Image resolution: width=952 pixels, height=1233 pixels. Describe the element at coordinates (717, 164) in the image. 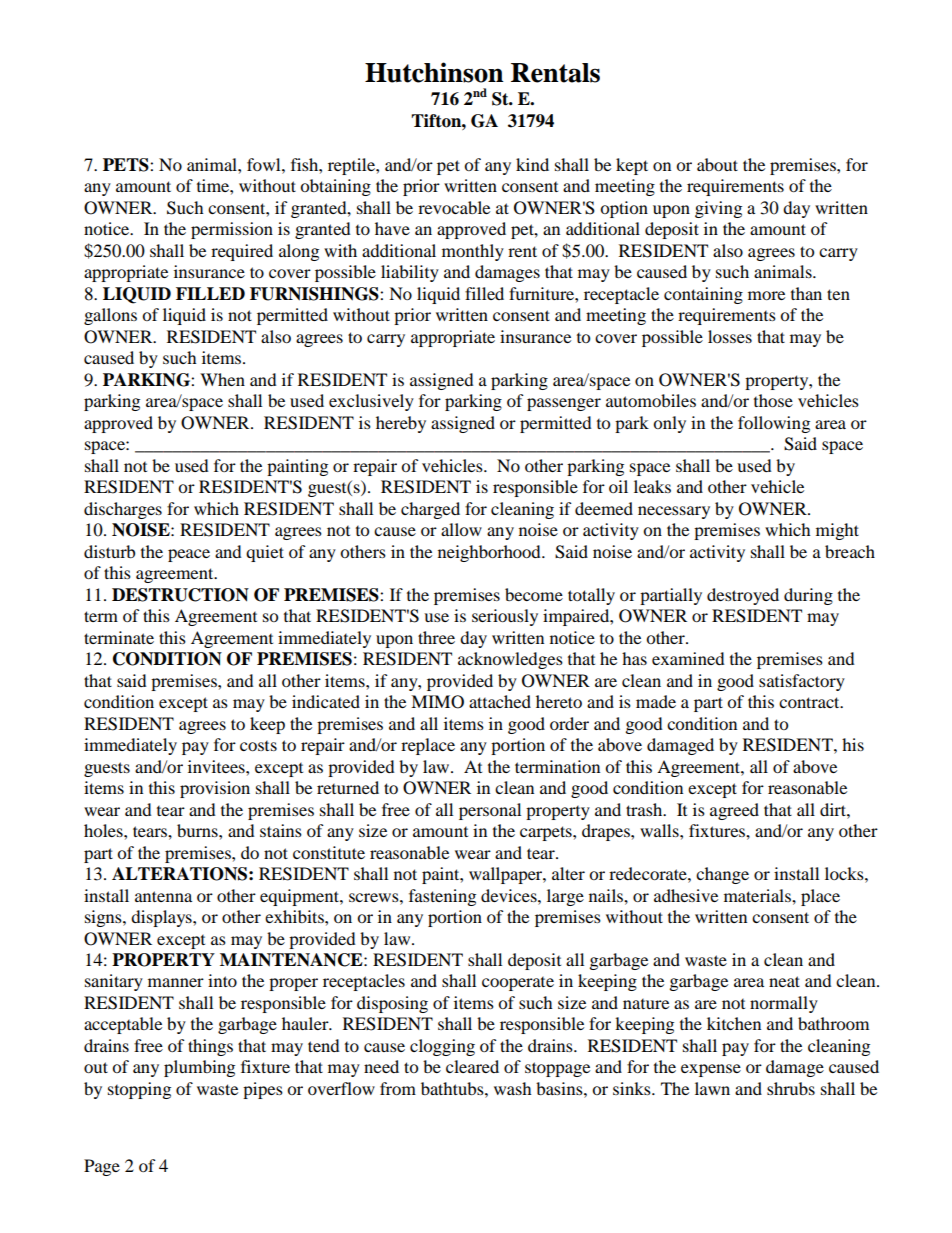

I see `about` at that location.
